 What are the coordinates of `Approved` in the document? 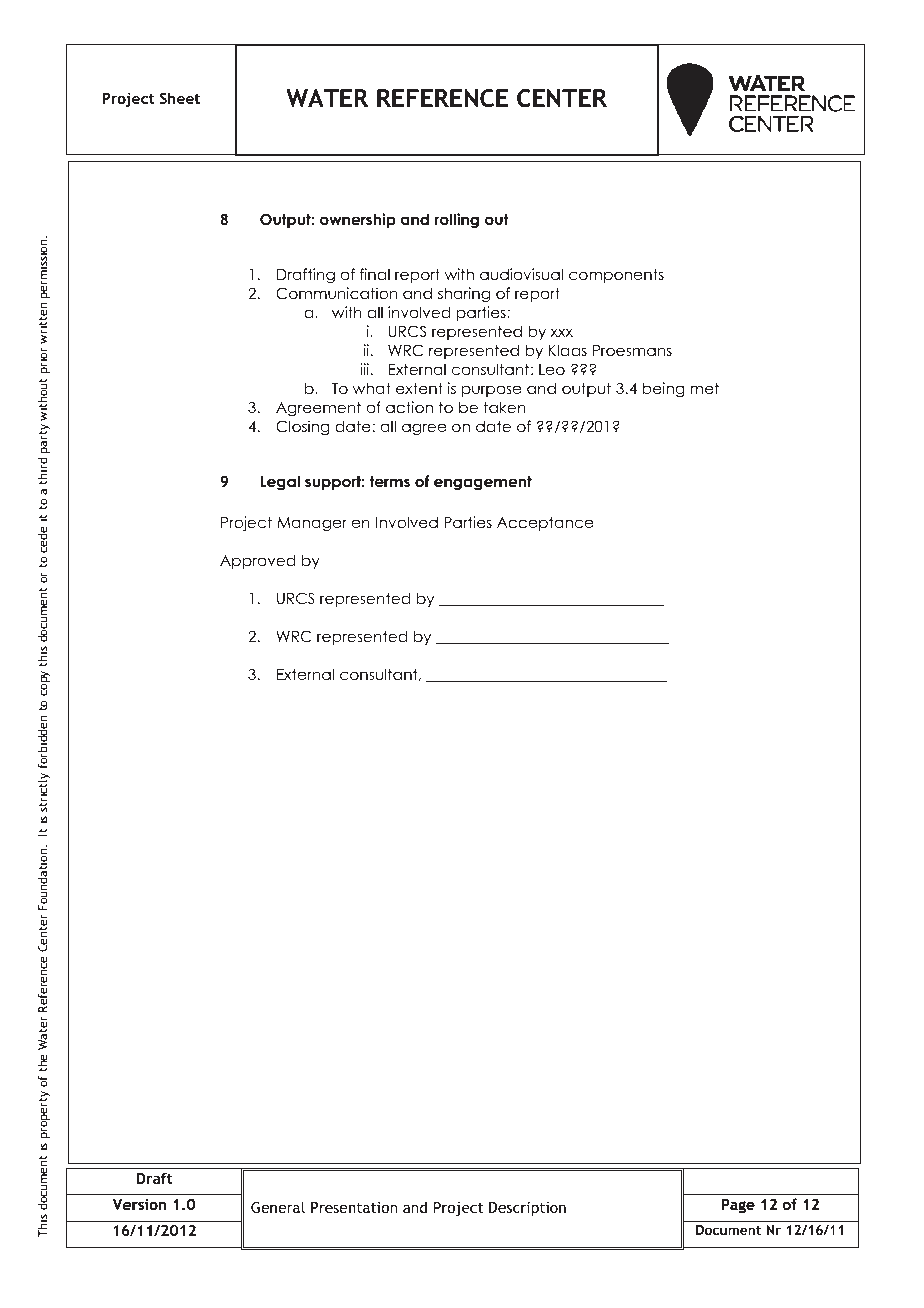 It's located at (257, 561).
